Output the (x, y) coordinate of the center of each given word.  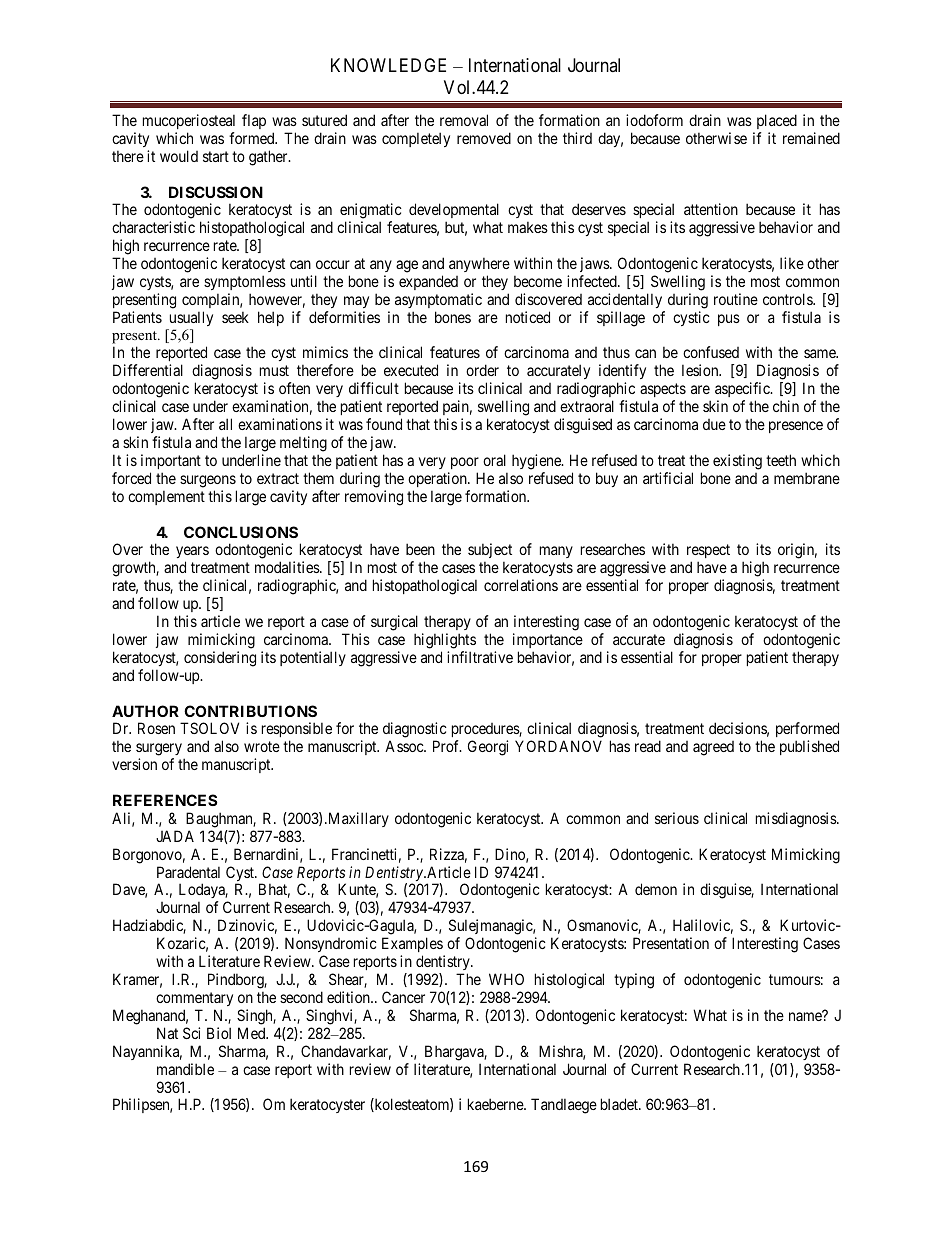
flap (254, 121)
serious (677, 818)
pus (729, 320)
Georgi (488, 748)
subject (490, 552)
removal (464, 120)
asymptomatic (438, 300)
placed (777, 121)
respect (708, 553)
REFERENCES (165, 800)
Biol (219, 1033)
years (192, 554)
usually (191, 318)
